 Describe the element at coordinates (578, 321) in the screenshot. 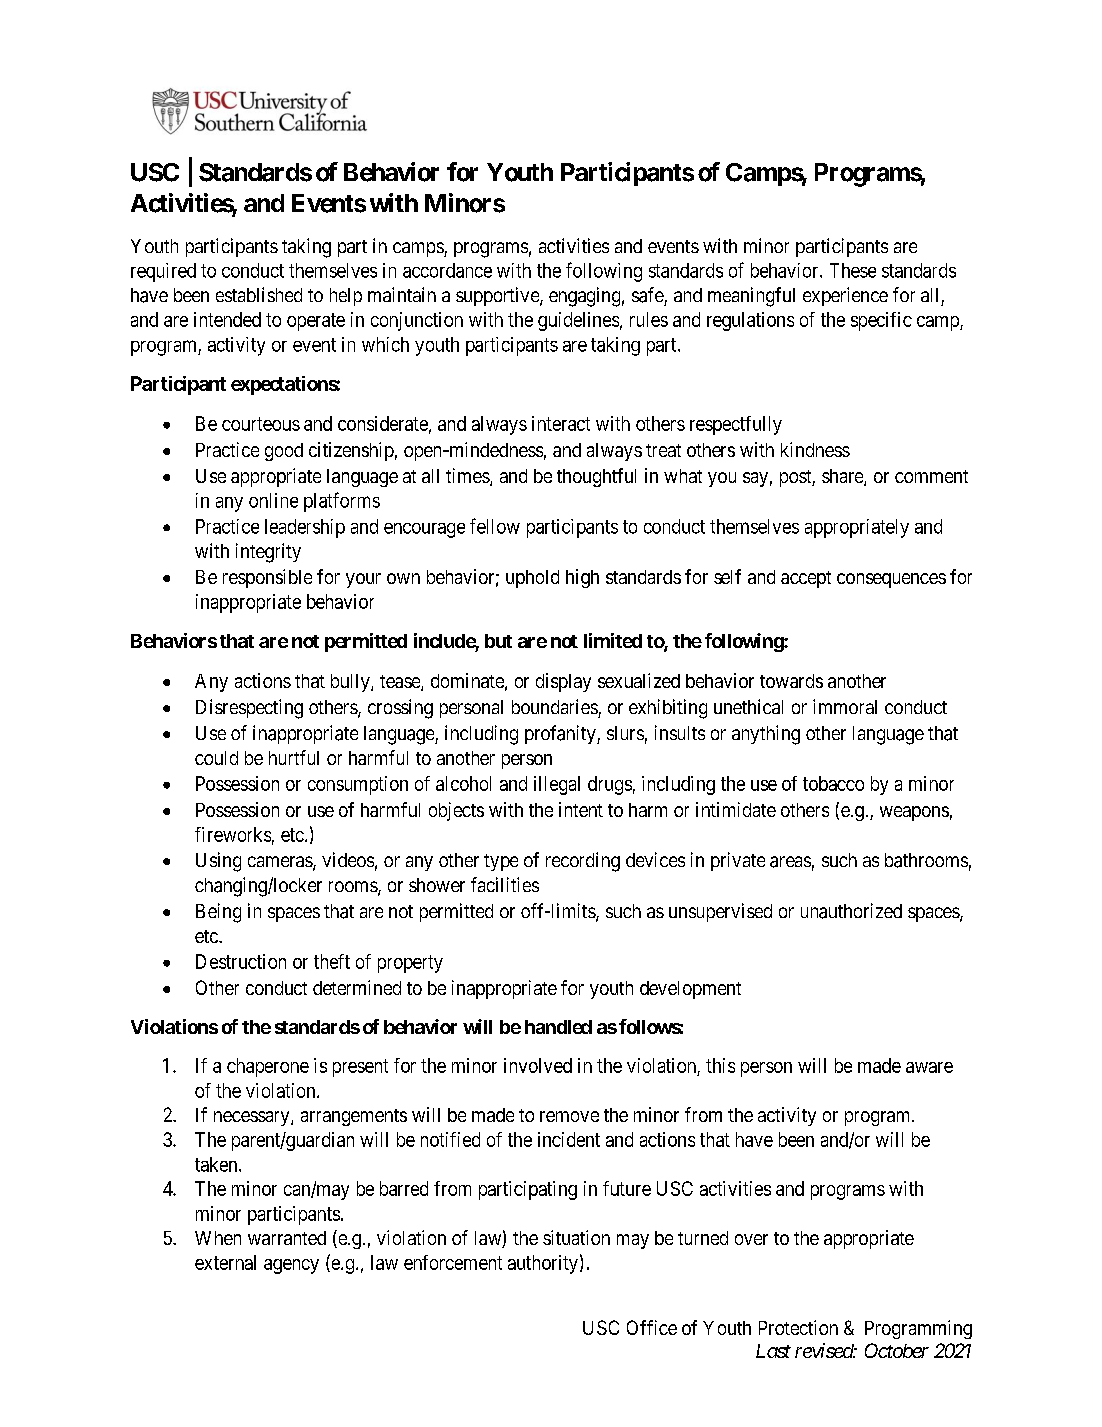

I see `guidelines` at that location.
